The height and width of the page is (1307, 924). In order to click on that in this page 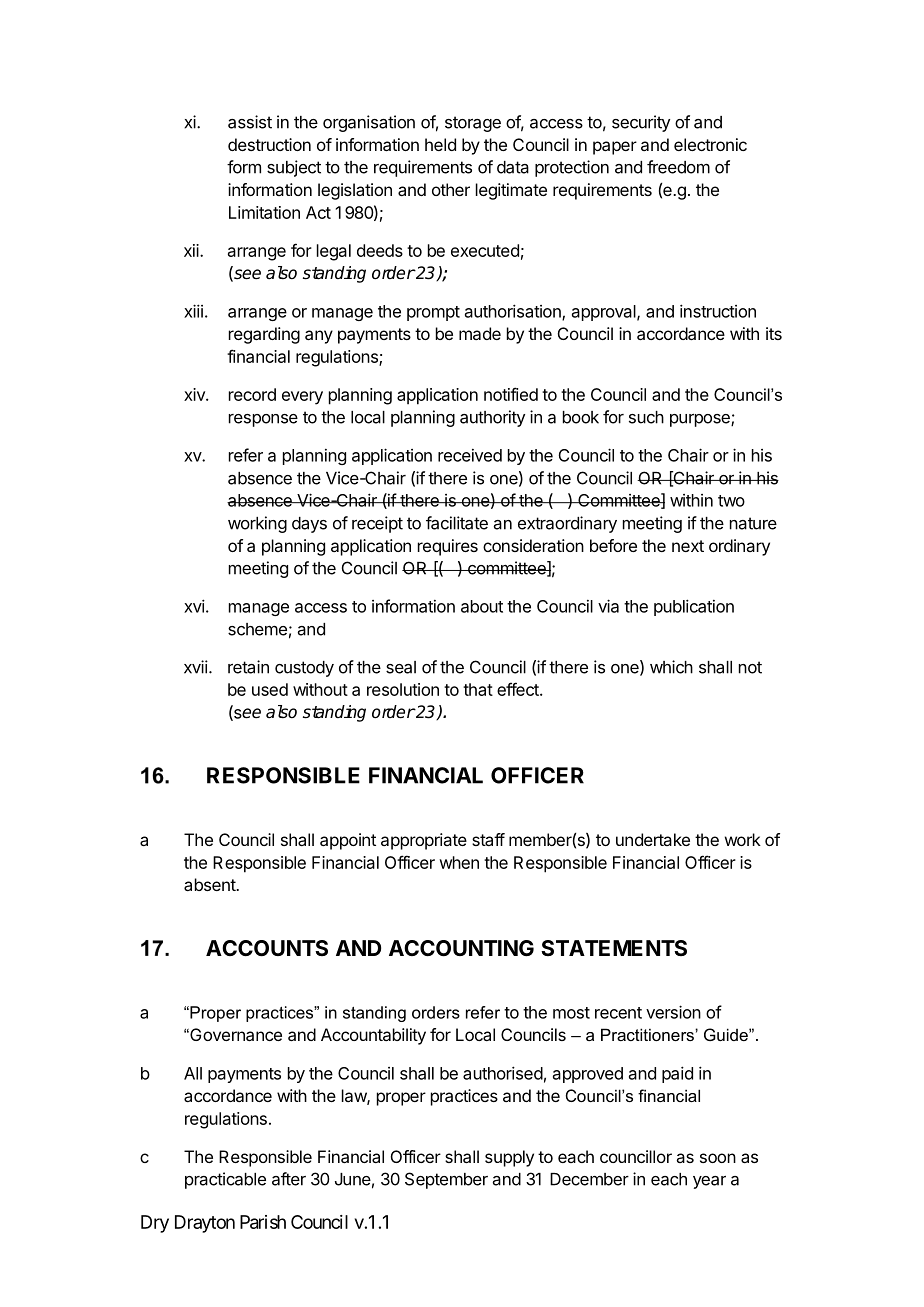, I will do `click(478, 689)`.
